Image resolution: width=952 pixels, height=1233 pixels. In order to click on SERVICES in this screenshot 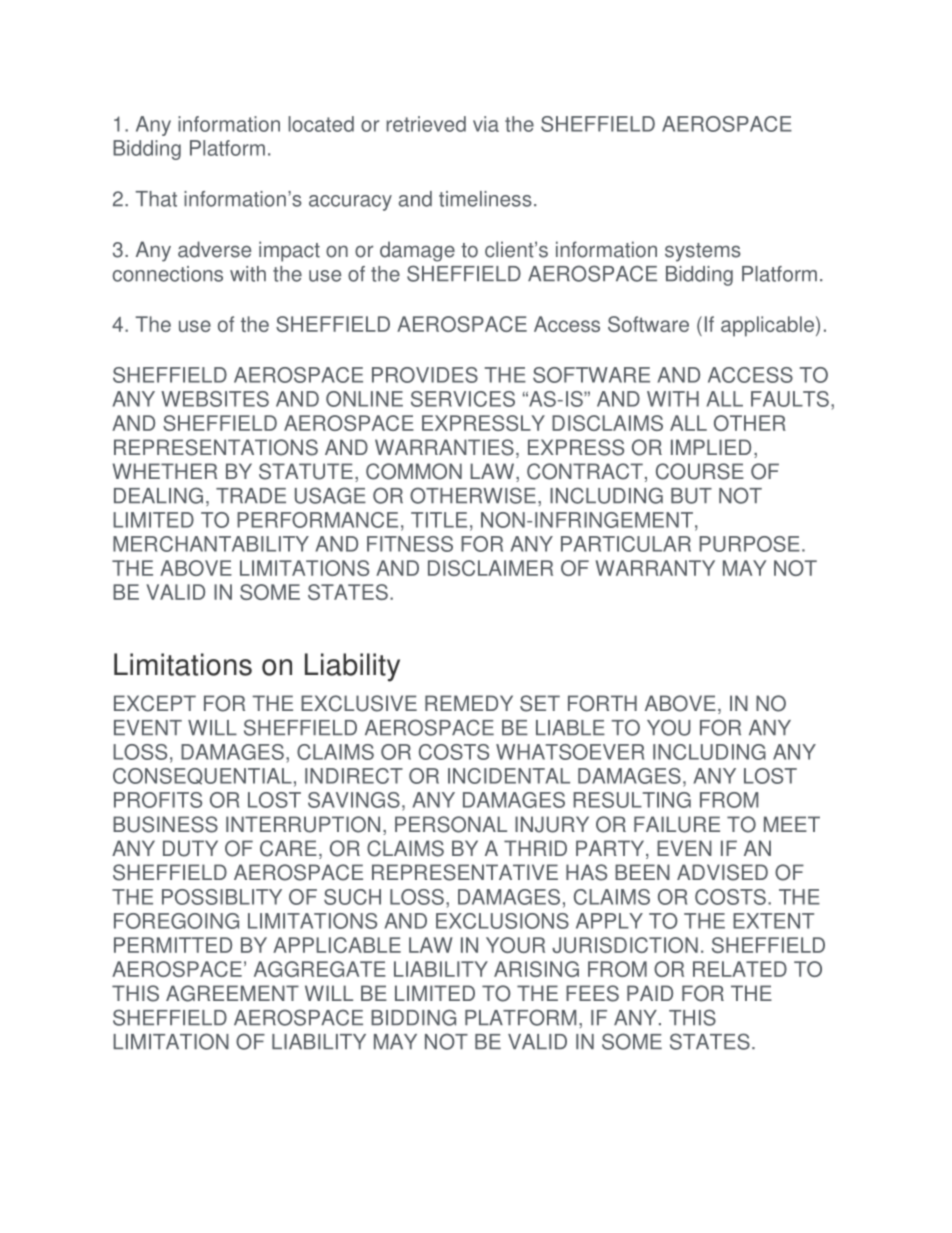, I will do `click(463, 399)`.
